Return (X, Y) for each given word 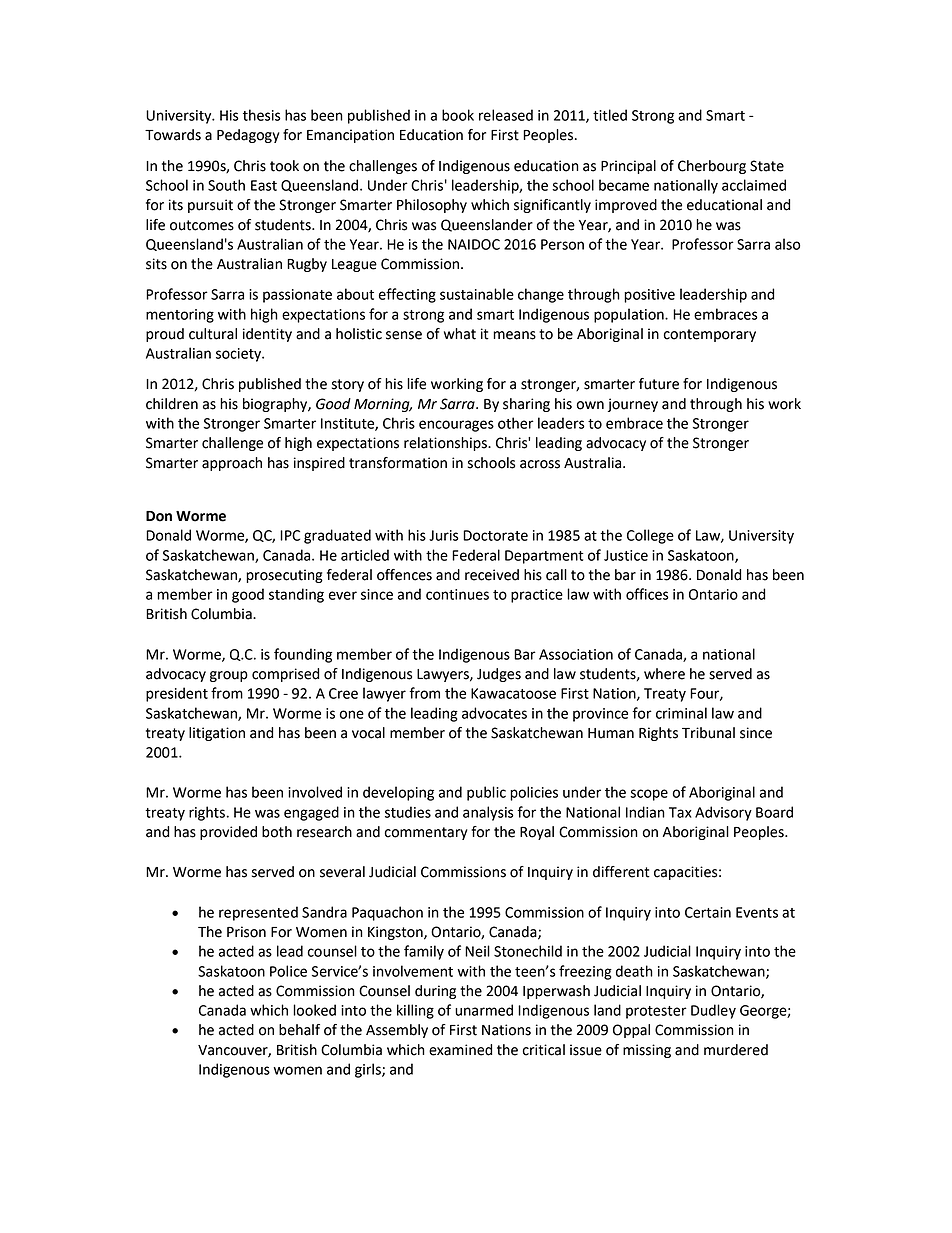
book (458, 115)
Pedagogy (248, 136)
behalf (299, 1030)
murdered (736, 1050)
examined (460, 1050)
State (767, 166)
